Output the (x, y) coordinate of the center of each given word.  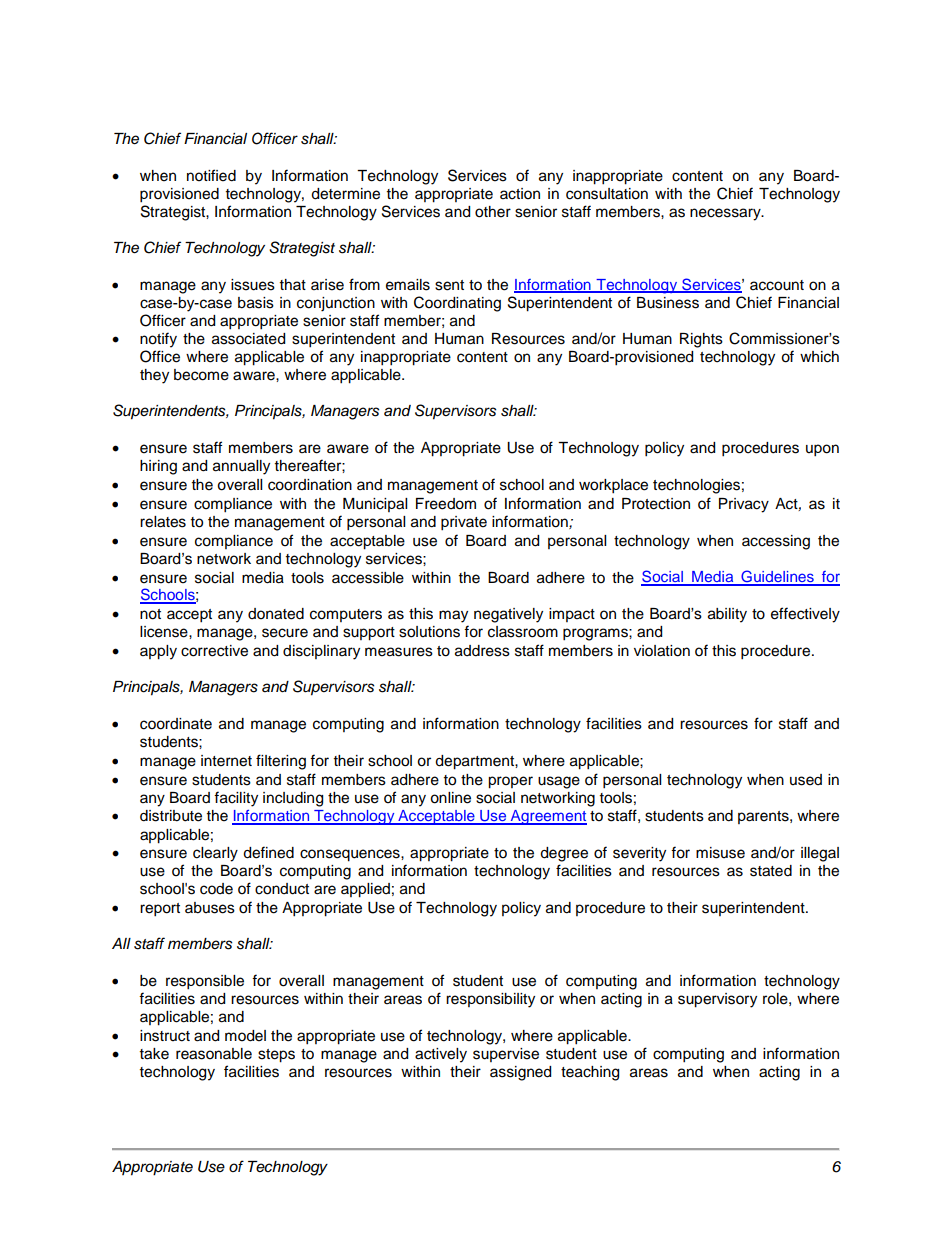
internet (226, 761)
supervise (506, 1055)
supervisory (717, 1000)
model (245, 1036)
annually (241, 467)
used (806, 780)
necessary (726, 214)
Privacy (744, 505)
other (493, 212)
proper (510, 782)
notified (211, 175)
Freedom (446, 504)
